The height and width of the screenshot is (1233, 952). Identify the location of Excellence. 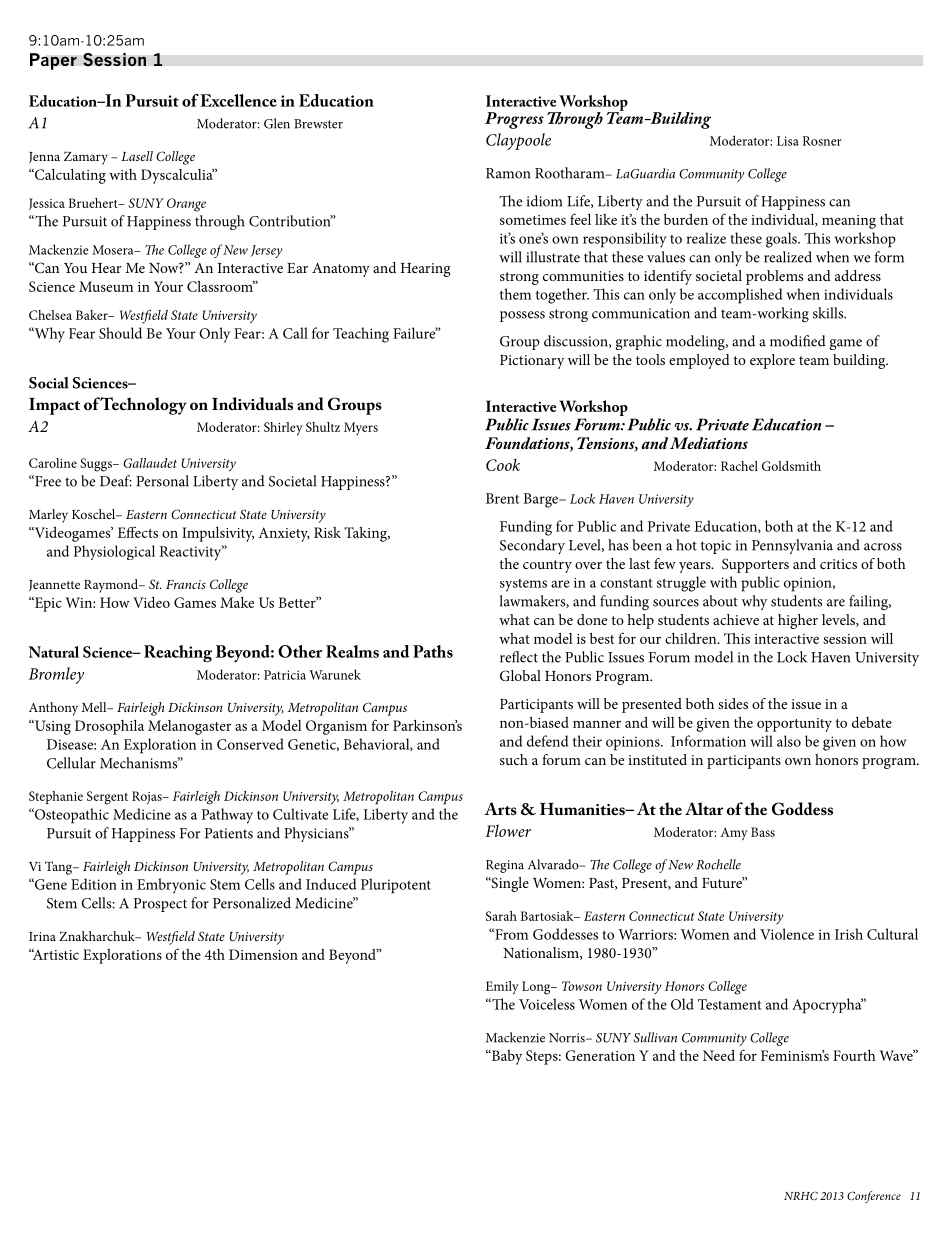
(238, 100).
